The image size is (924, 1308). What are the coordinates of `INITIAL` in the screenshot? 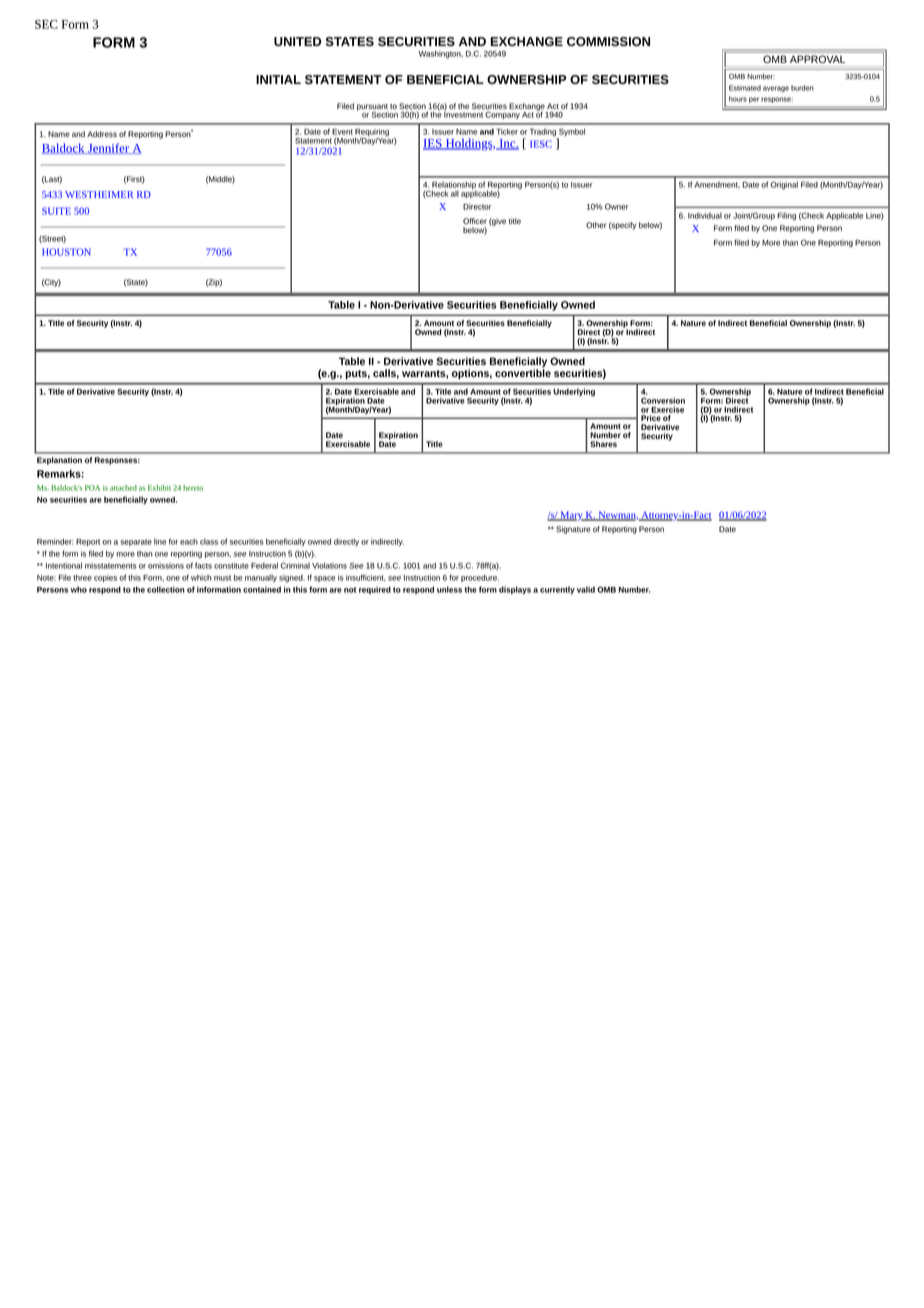 It's located at (278, 79).
